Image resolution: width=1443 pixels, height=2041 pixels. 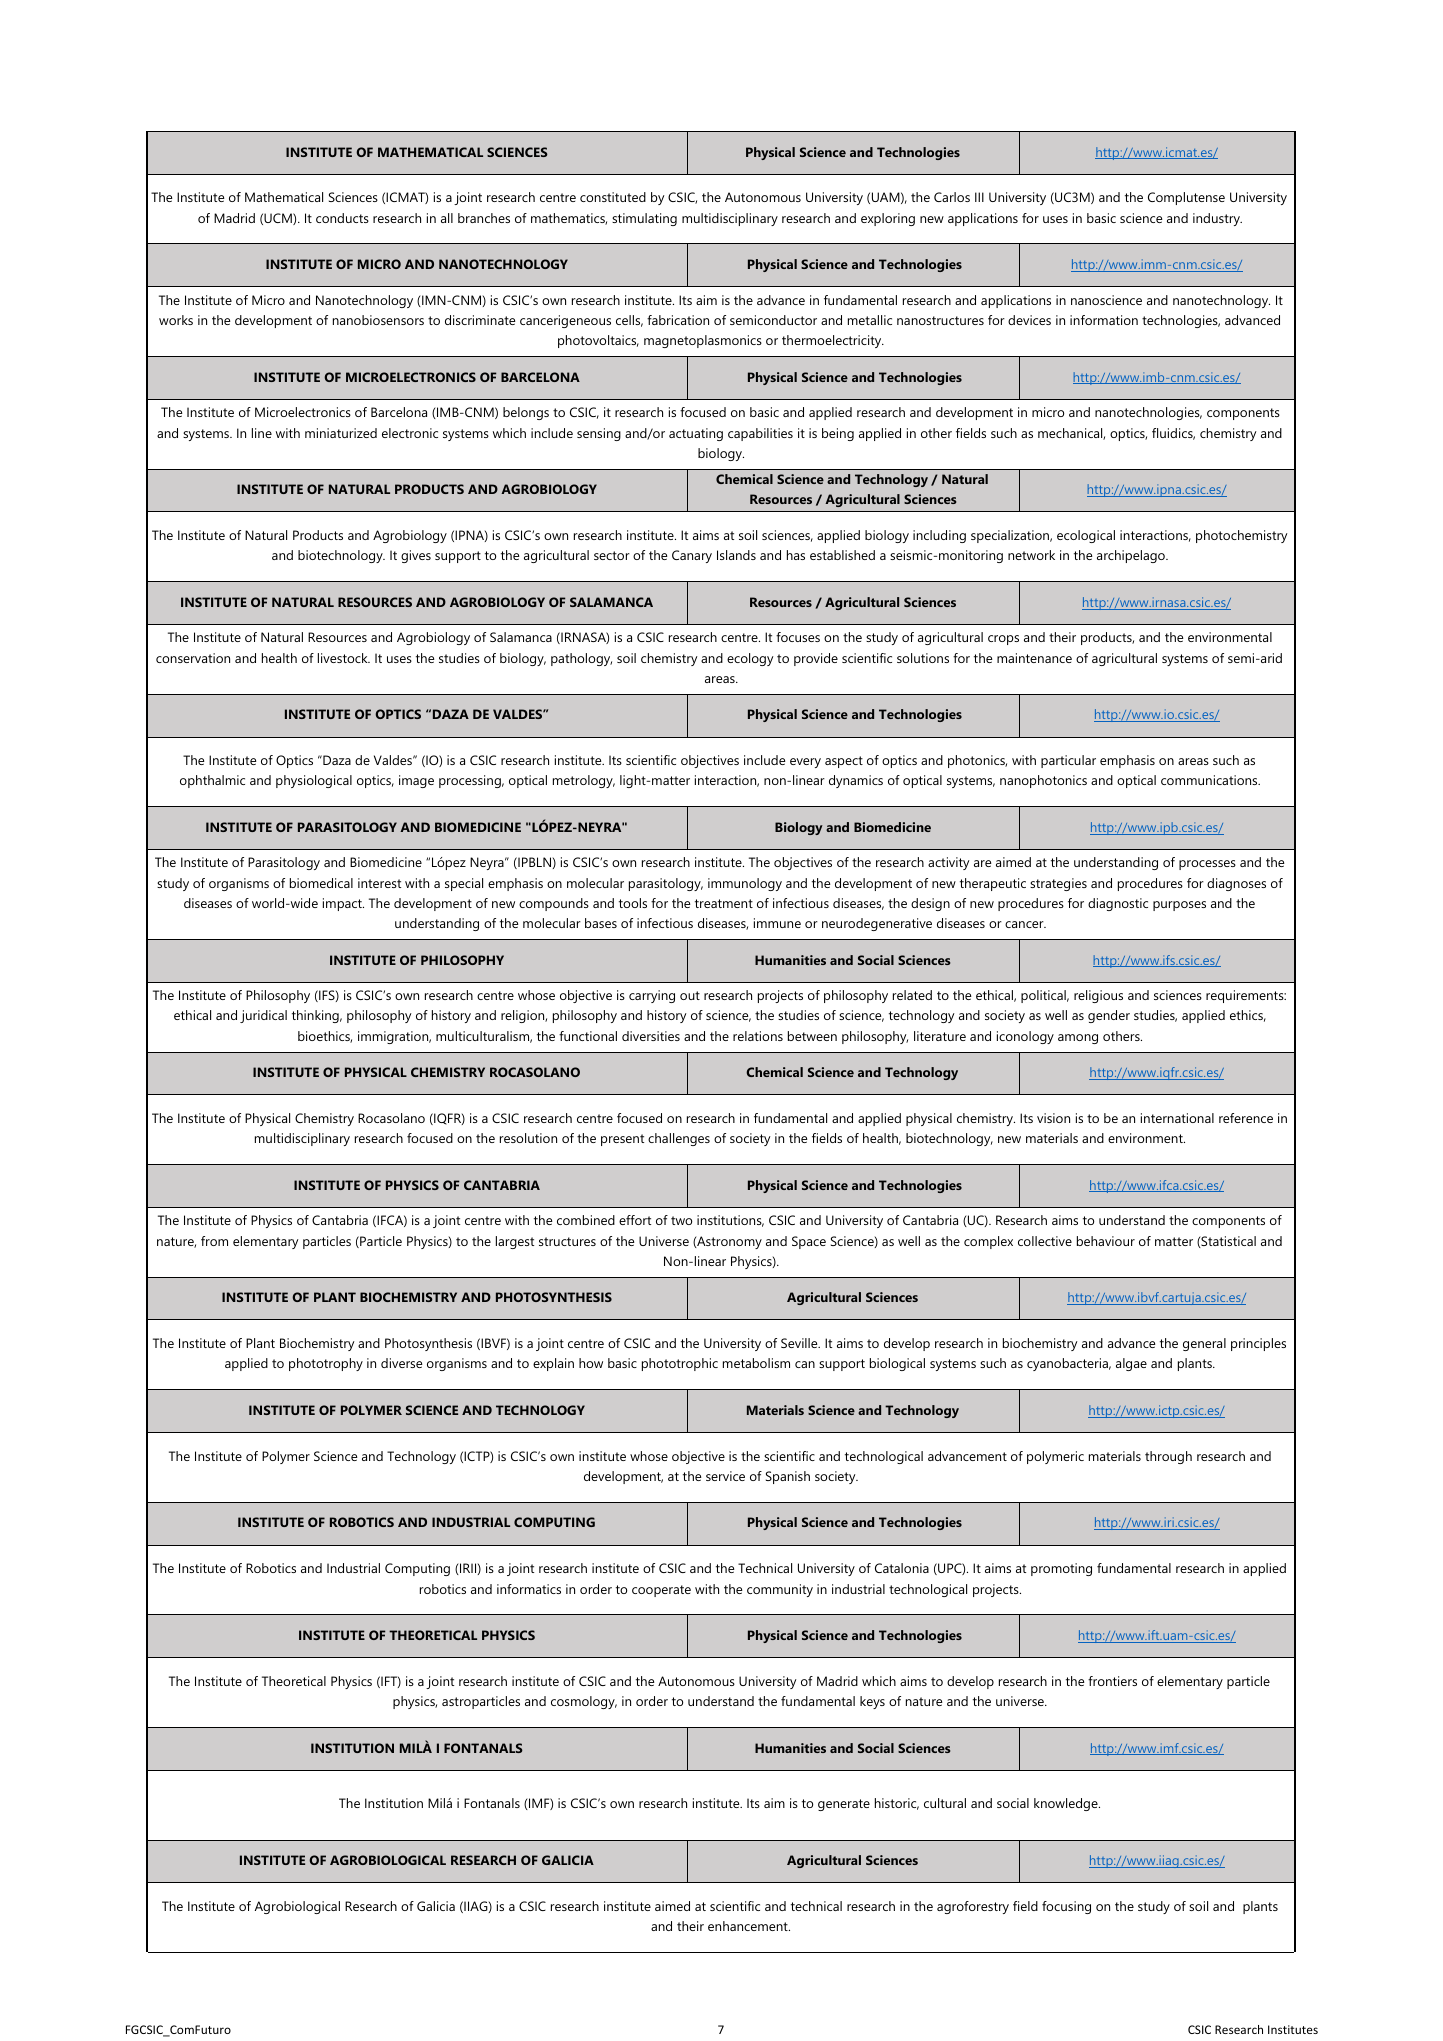 What do you see at coordinates (749, 1926) in the document?
I see `enhancement` at bounding box center [749, 1926].
